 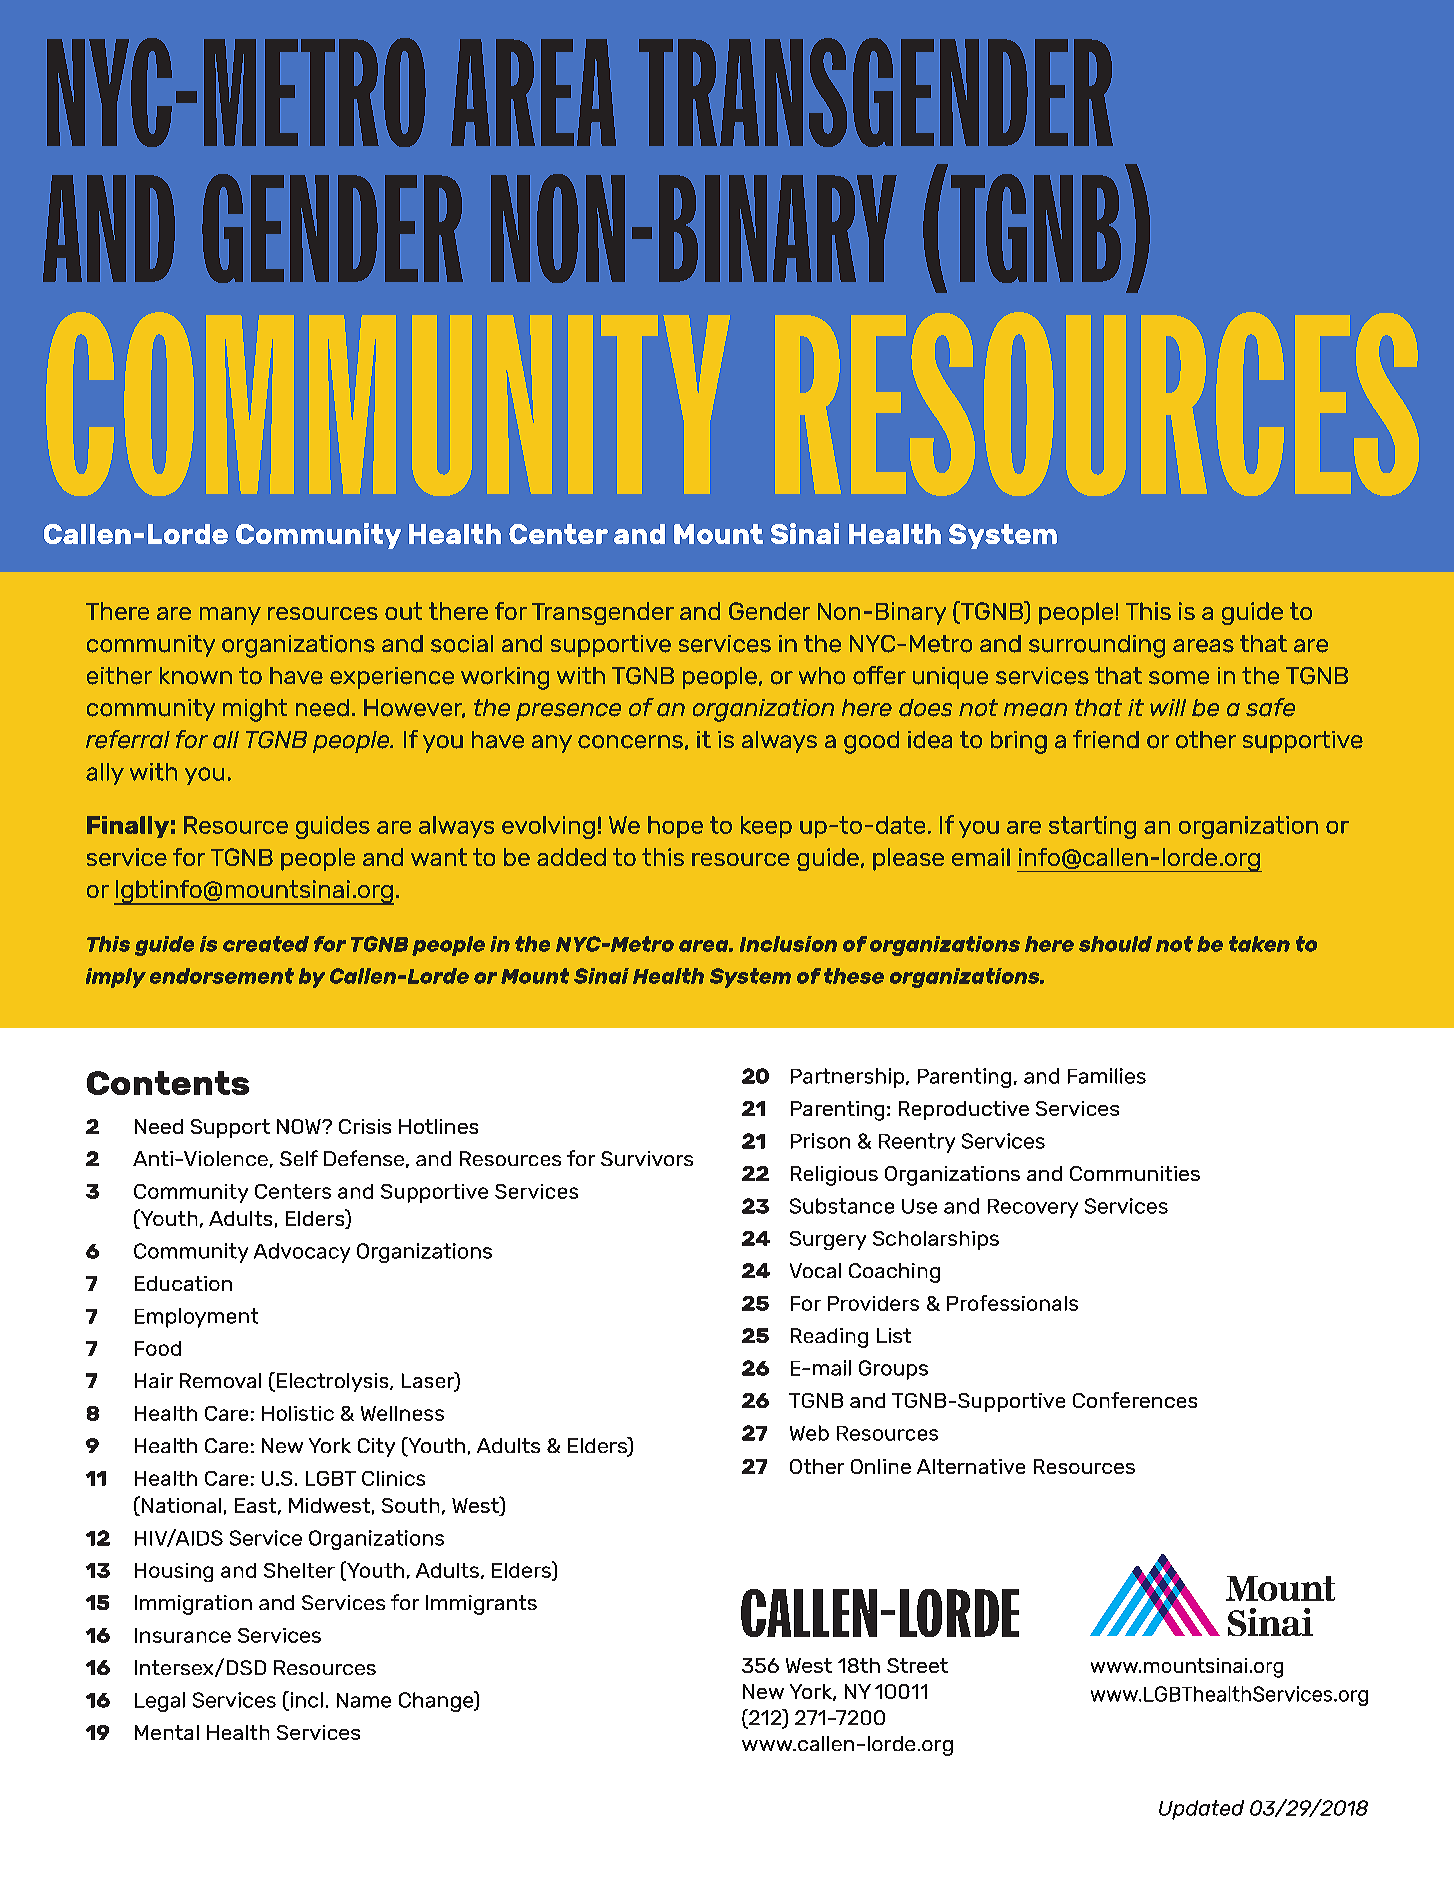 What do you see at coordinates (854, 976) in the image?
I see `these` at bounding box center [854, 976].
